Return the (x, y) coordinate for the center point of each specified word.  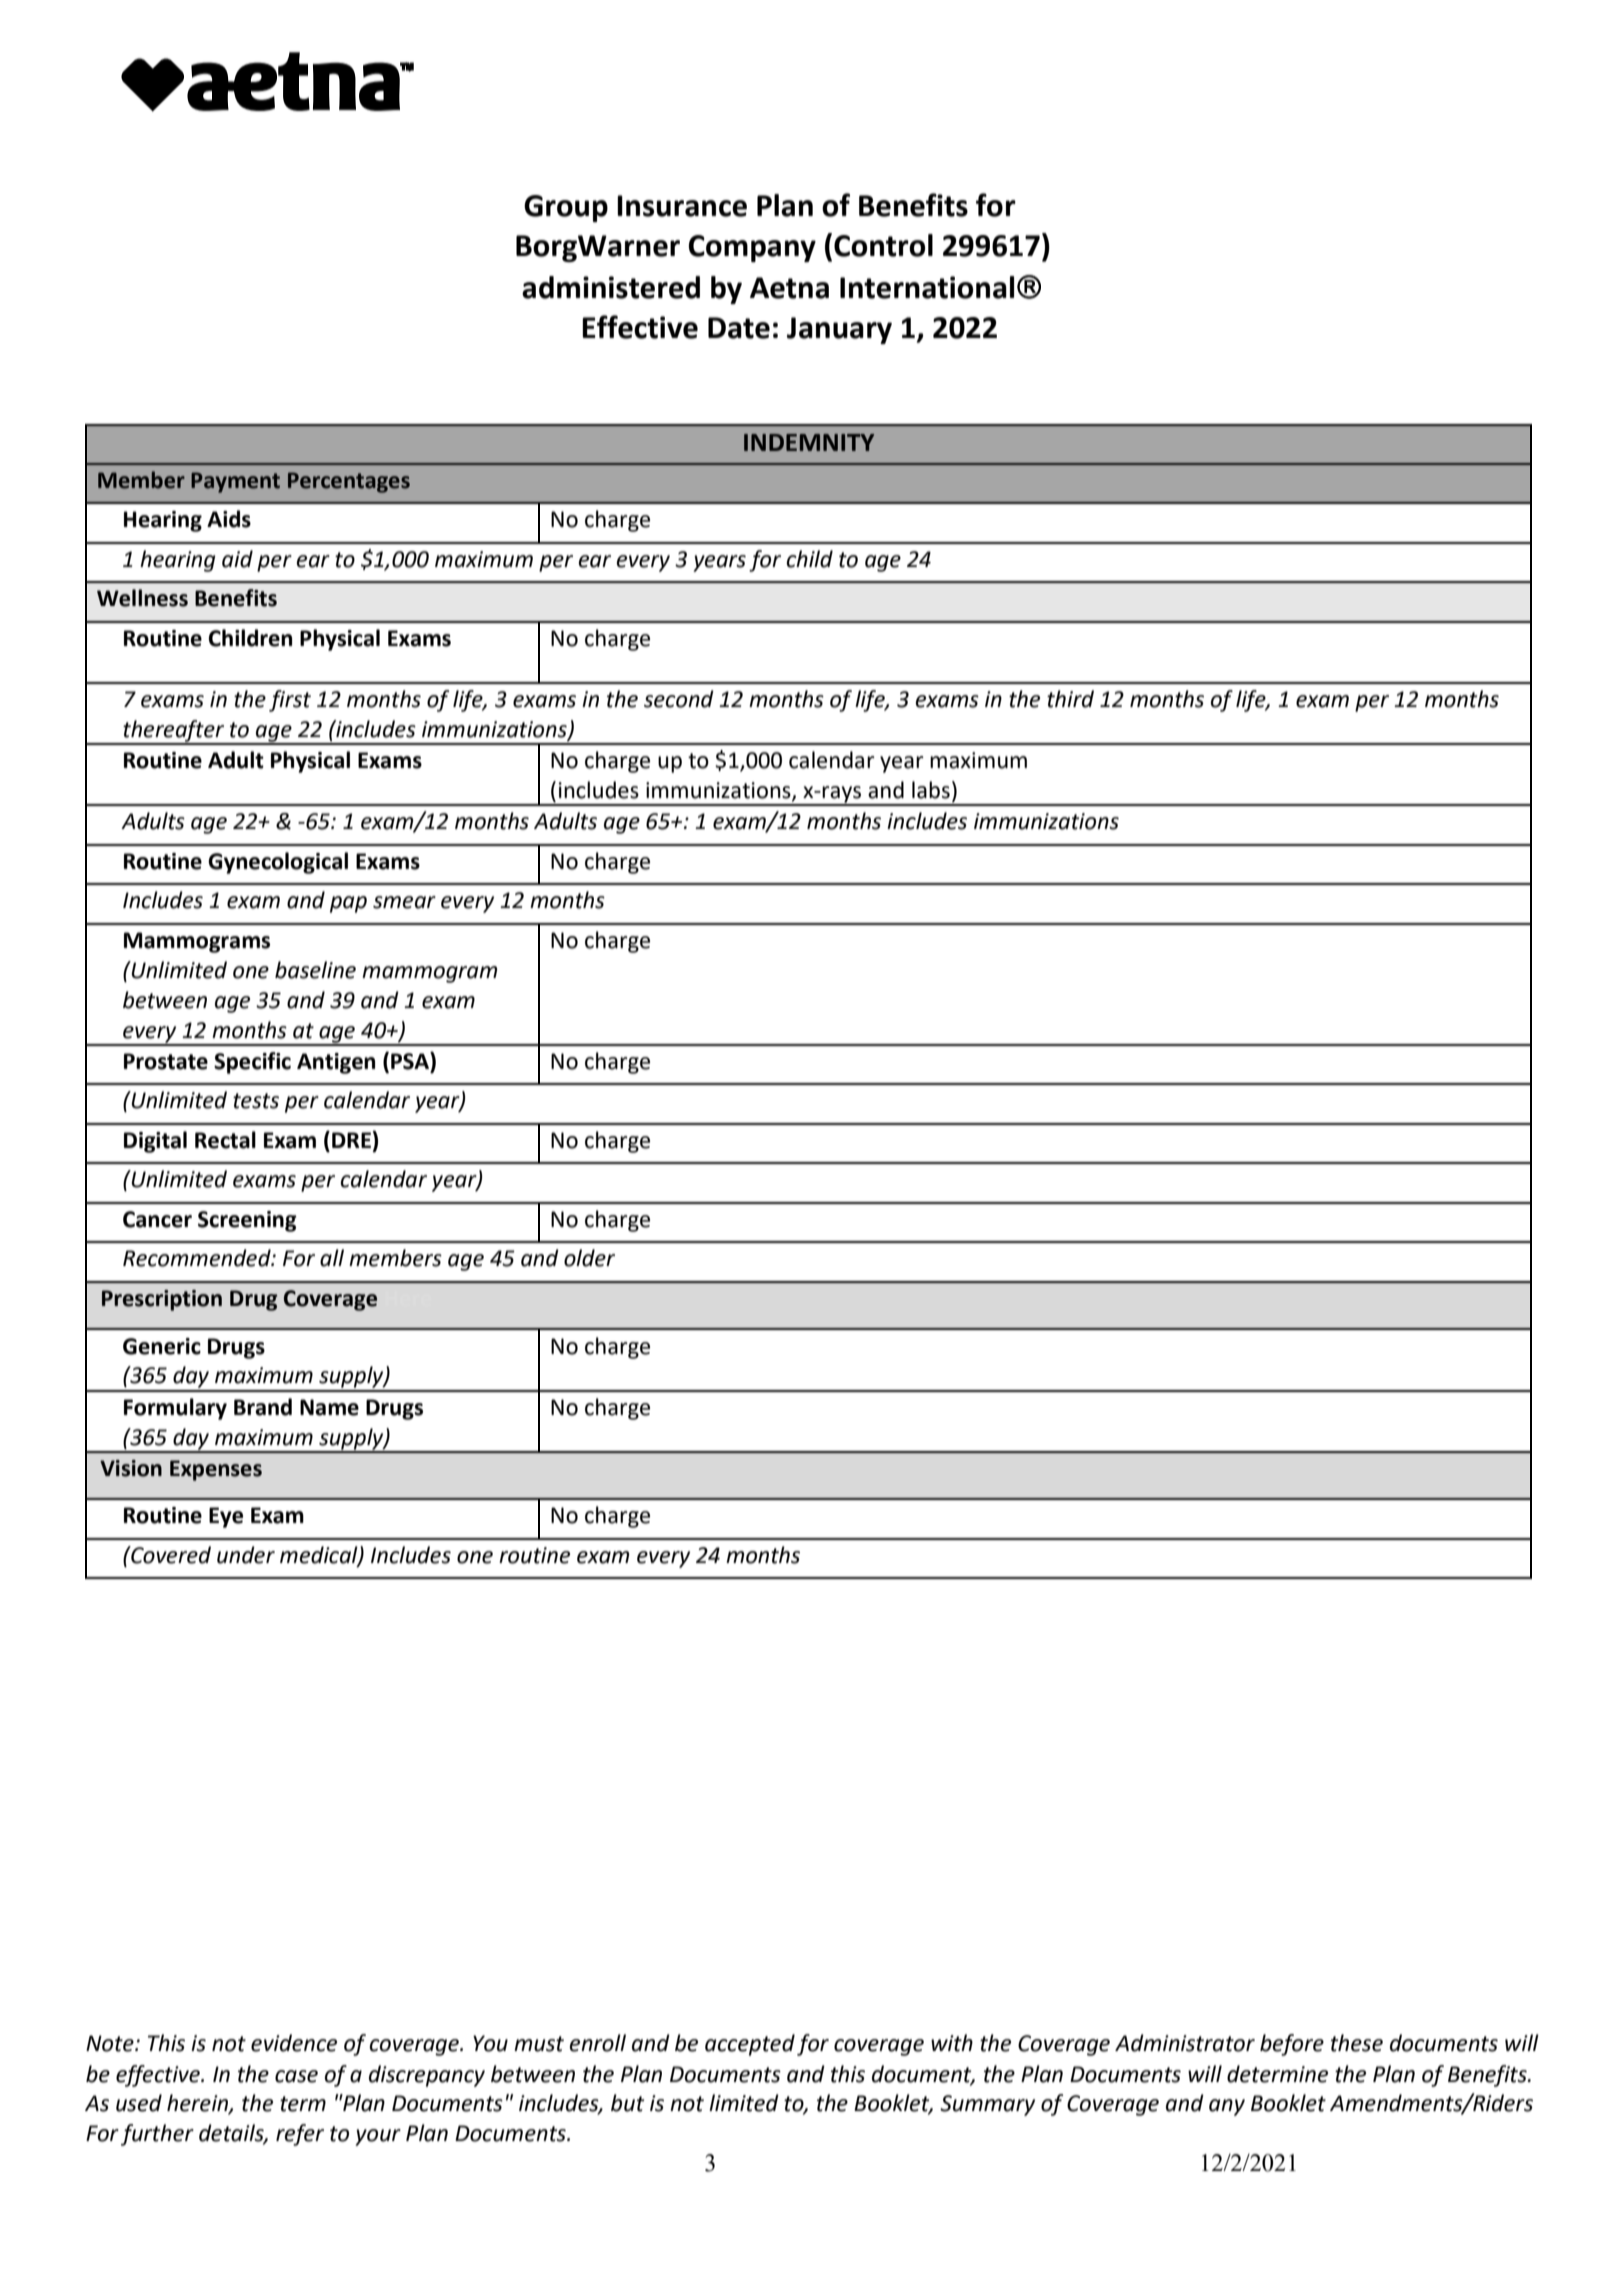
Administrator (1185, 2043)
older (589, 1258)
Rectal (225, 1140)
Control (883, 245)
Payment (235, 482)
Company (752, 248)
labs (931, 790)
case (296, 2076)
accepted (750, 2045)
